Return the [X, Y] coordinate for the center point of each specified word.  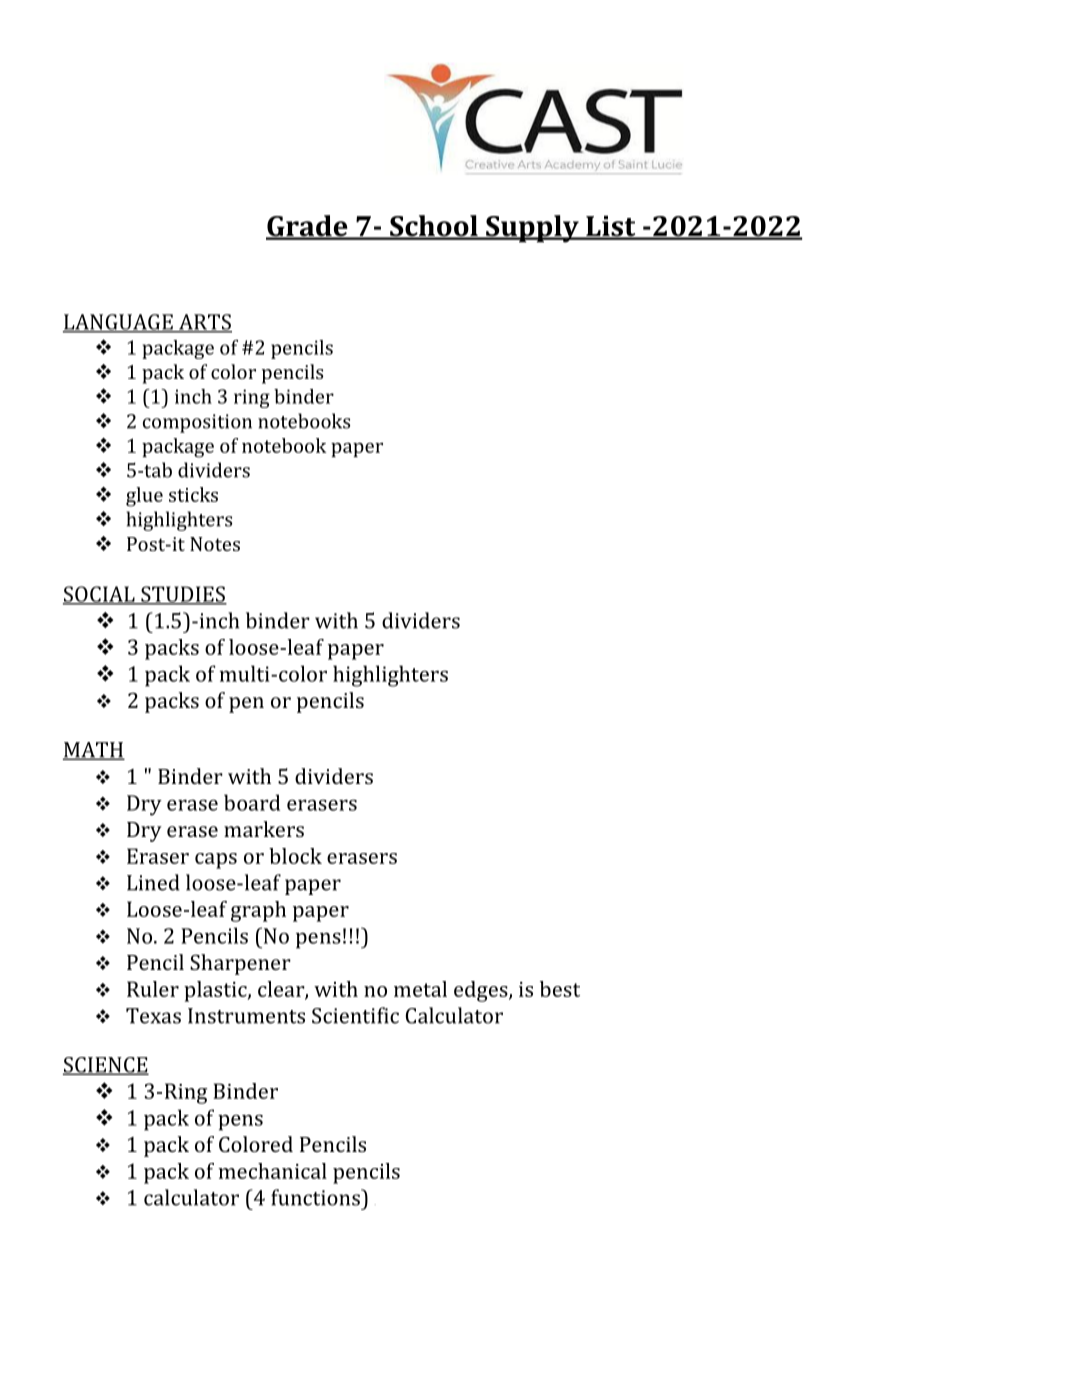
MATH [94, 751]
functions [316, 1197]
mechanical [272, 1171]
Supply [532, 229]
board [252, 802]
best [560, 989]
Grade [308, 227]
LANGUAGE [119, 323]
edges [482, 991]
